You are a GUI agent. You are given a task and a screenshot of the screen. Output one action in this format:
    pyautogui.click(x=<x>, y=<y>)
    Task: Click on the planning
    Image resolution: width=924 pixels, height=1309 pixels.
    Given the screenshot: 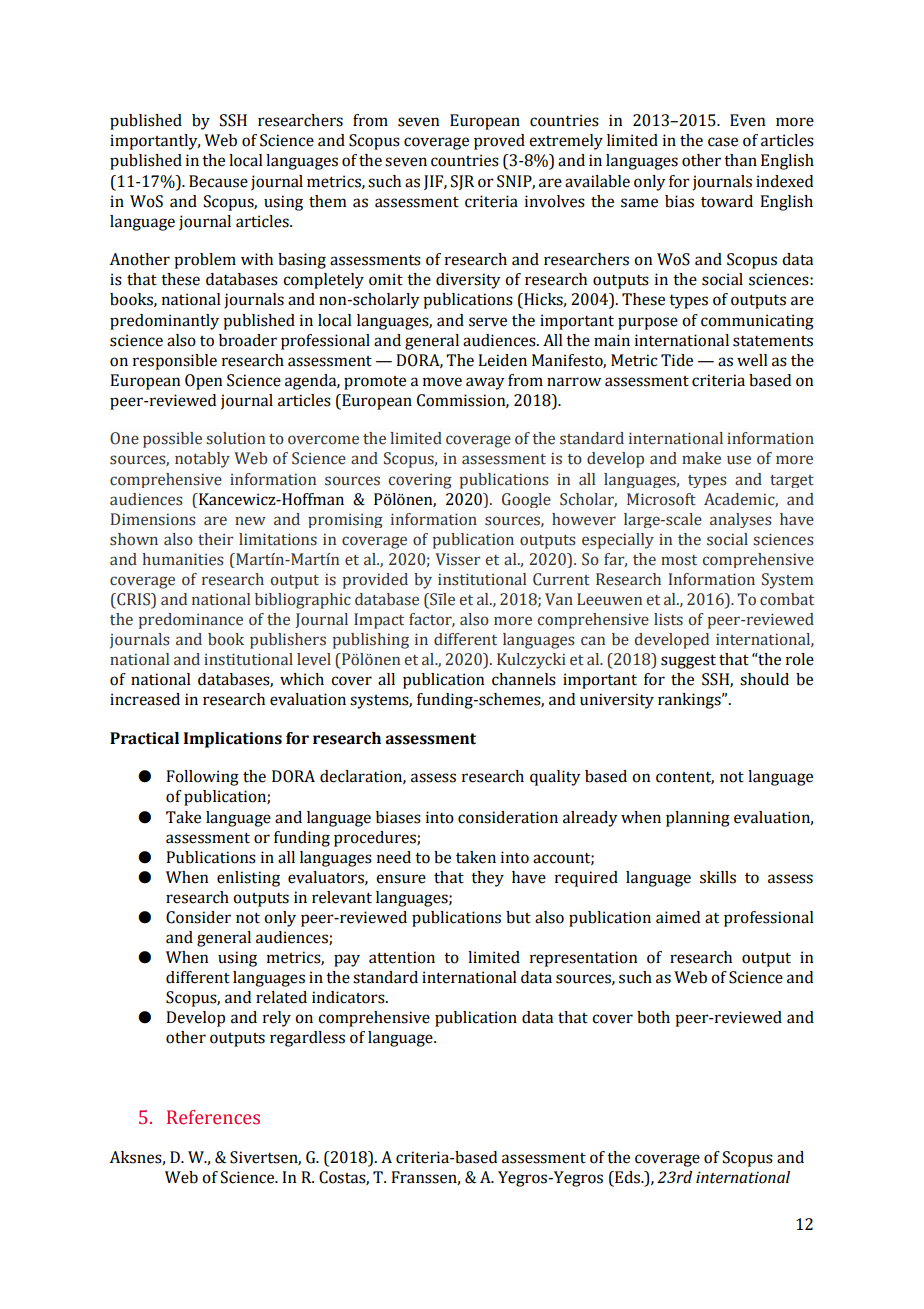 What is the action you would take?
    pyautogui.click(x=698, y=819)
